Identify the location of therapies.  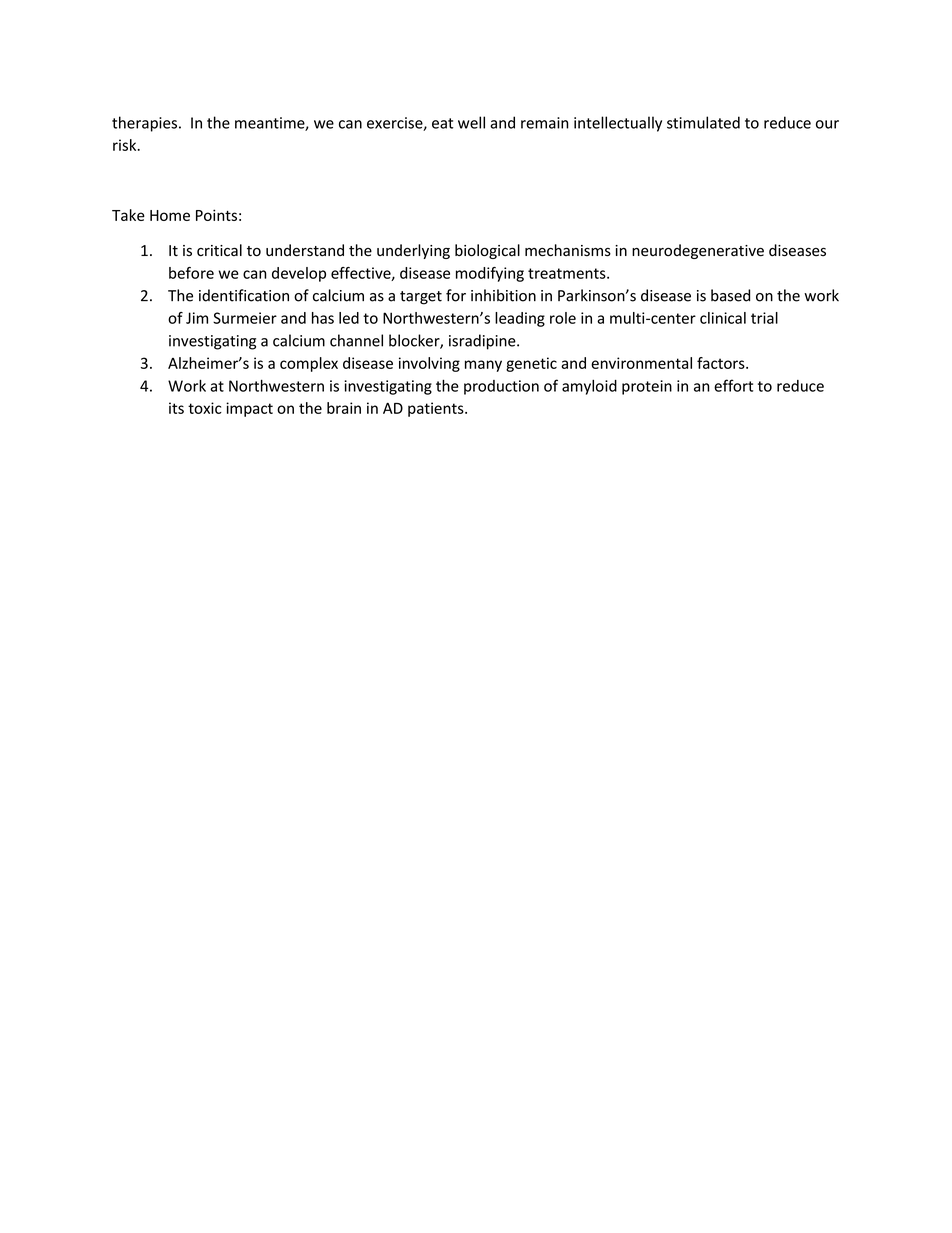
(146, 124).
